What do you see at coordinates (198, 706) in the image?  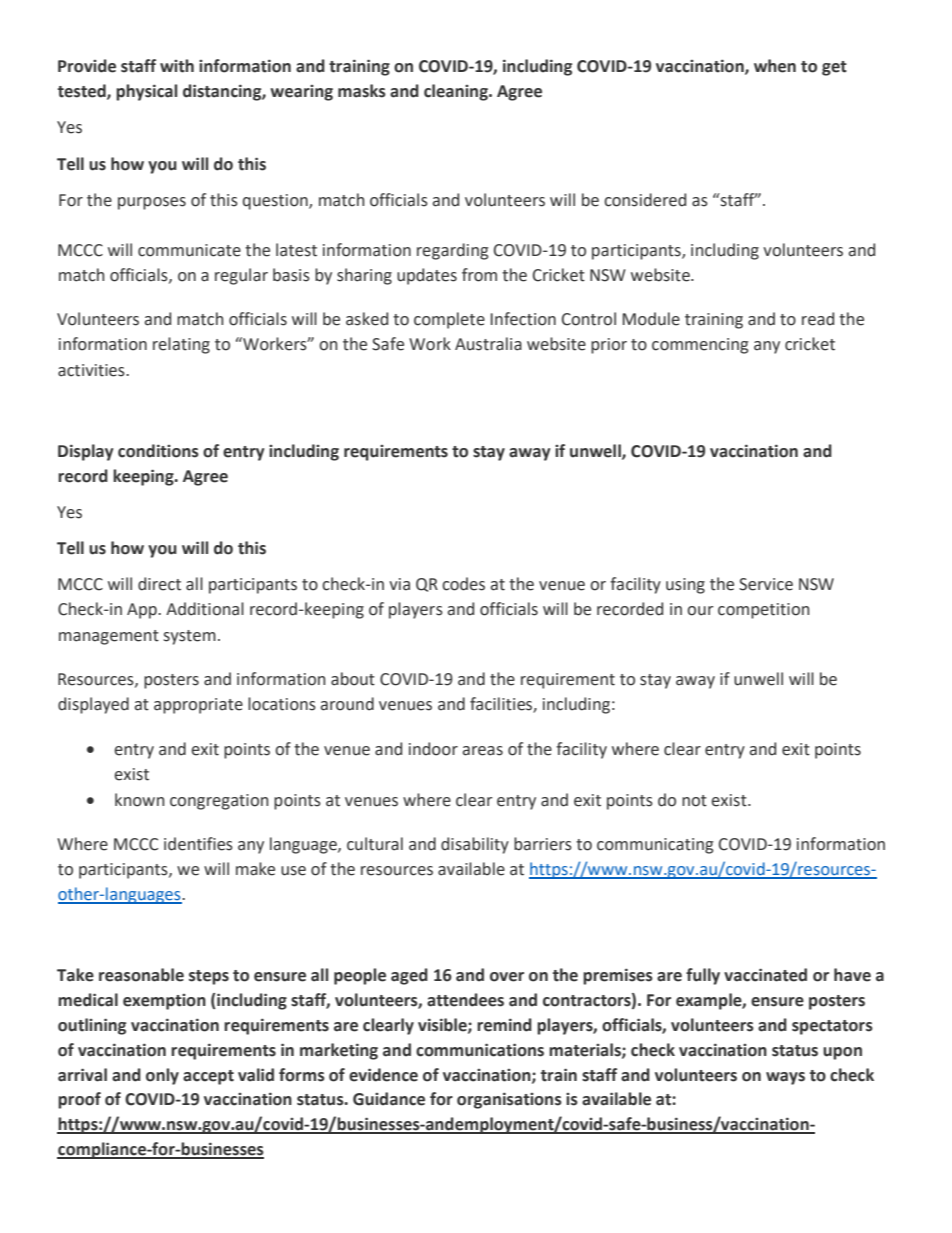 I see `appropriate` at bounding box center [198, 706].
